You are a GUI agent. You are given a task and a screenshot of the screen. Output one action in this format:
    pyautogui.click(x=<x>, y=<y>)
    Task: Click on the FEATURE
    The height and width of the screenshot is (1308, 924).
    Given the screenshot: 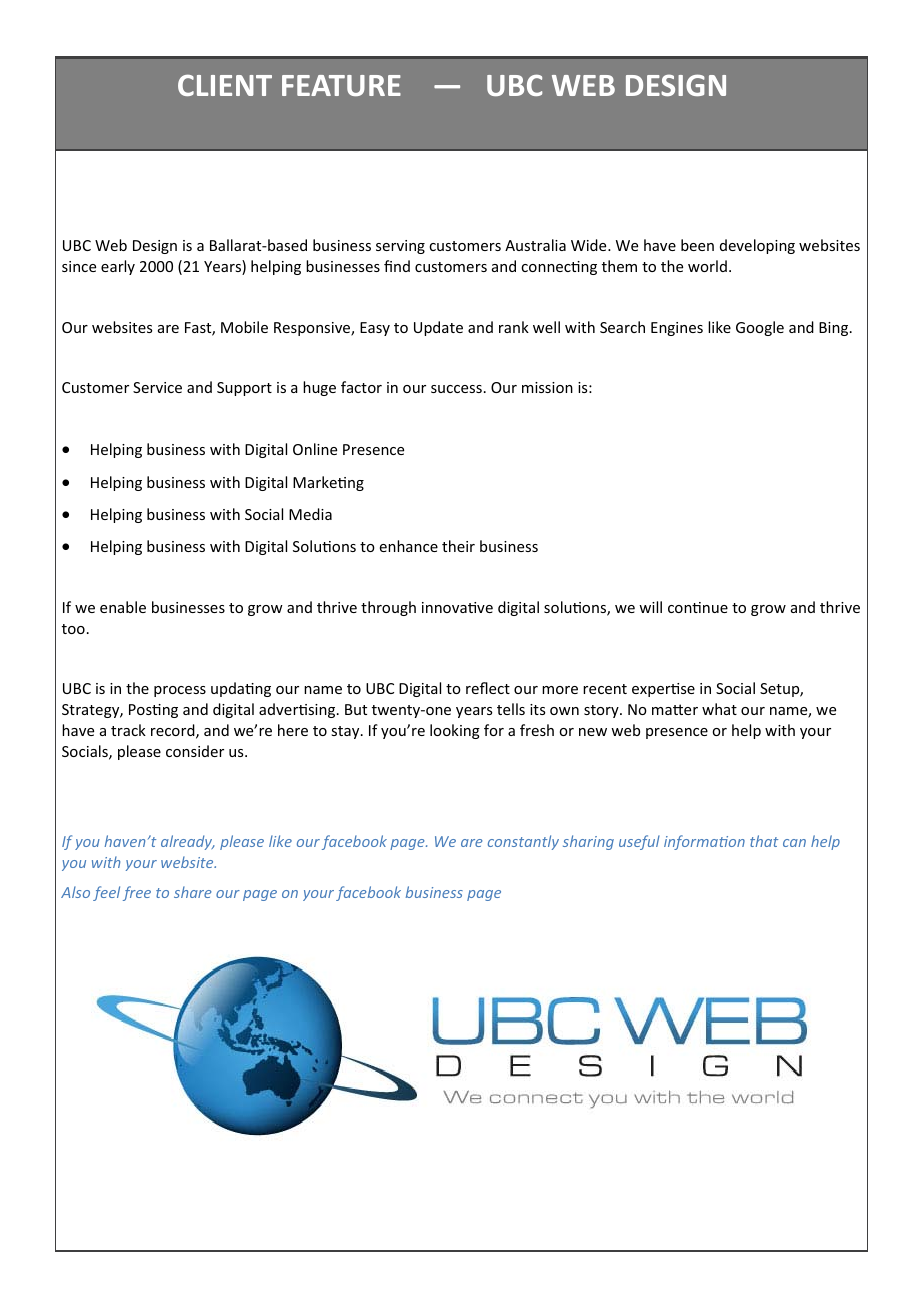 What is the action you would take?
    pyautogui.click(x=341, y=85)
